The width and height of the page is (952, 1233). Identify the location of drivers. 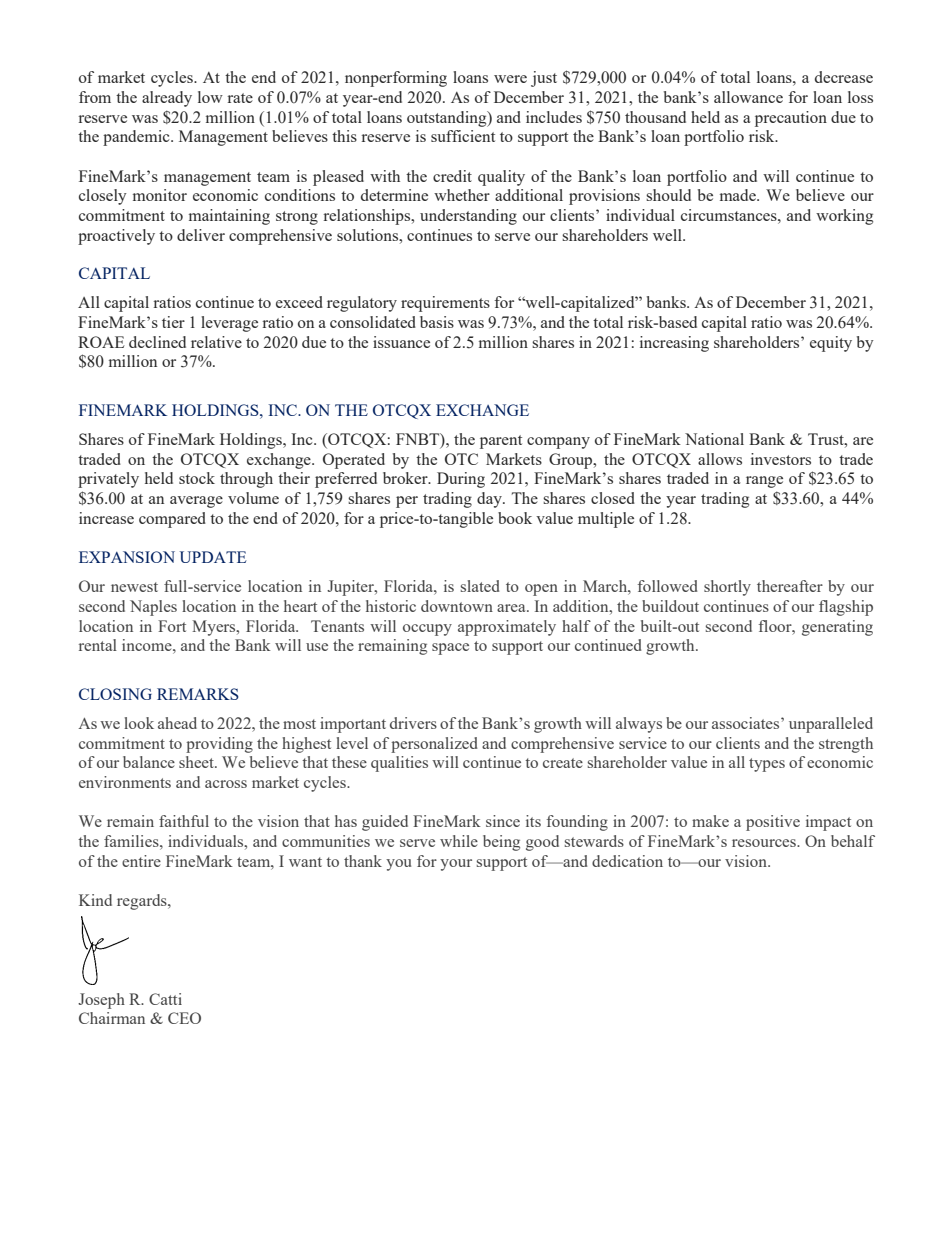
(413, 723).
